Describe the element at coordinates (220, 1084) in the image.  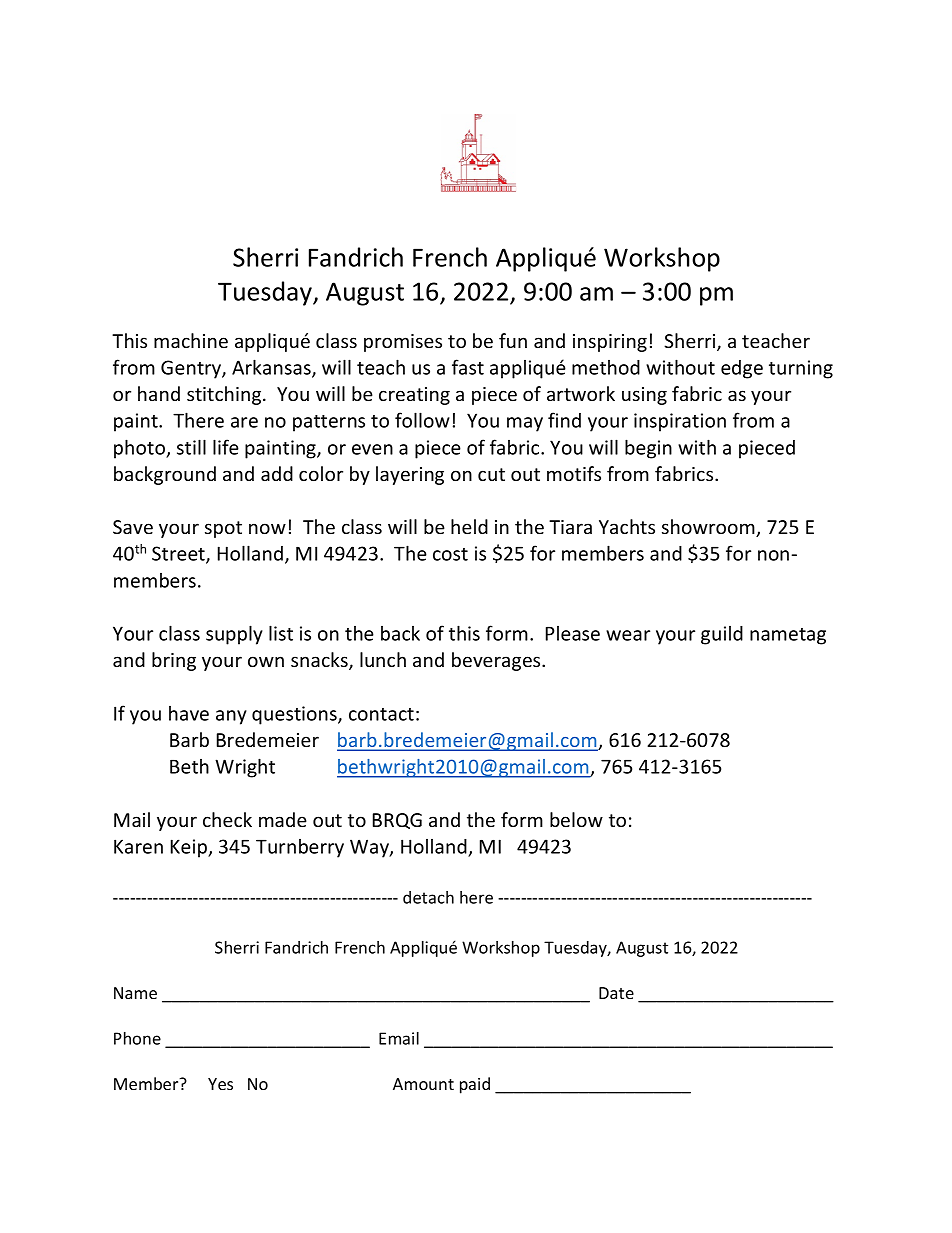
I see `Yes` at that location.
